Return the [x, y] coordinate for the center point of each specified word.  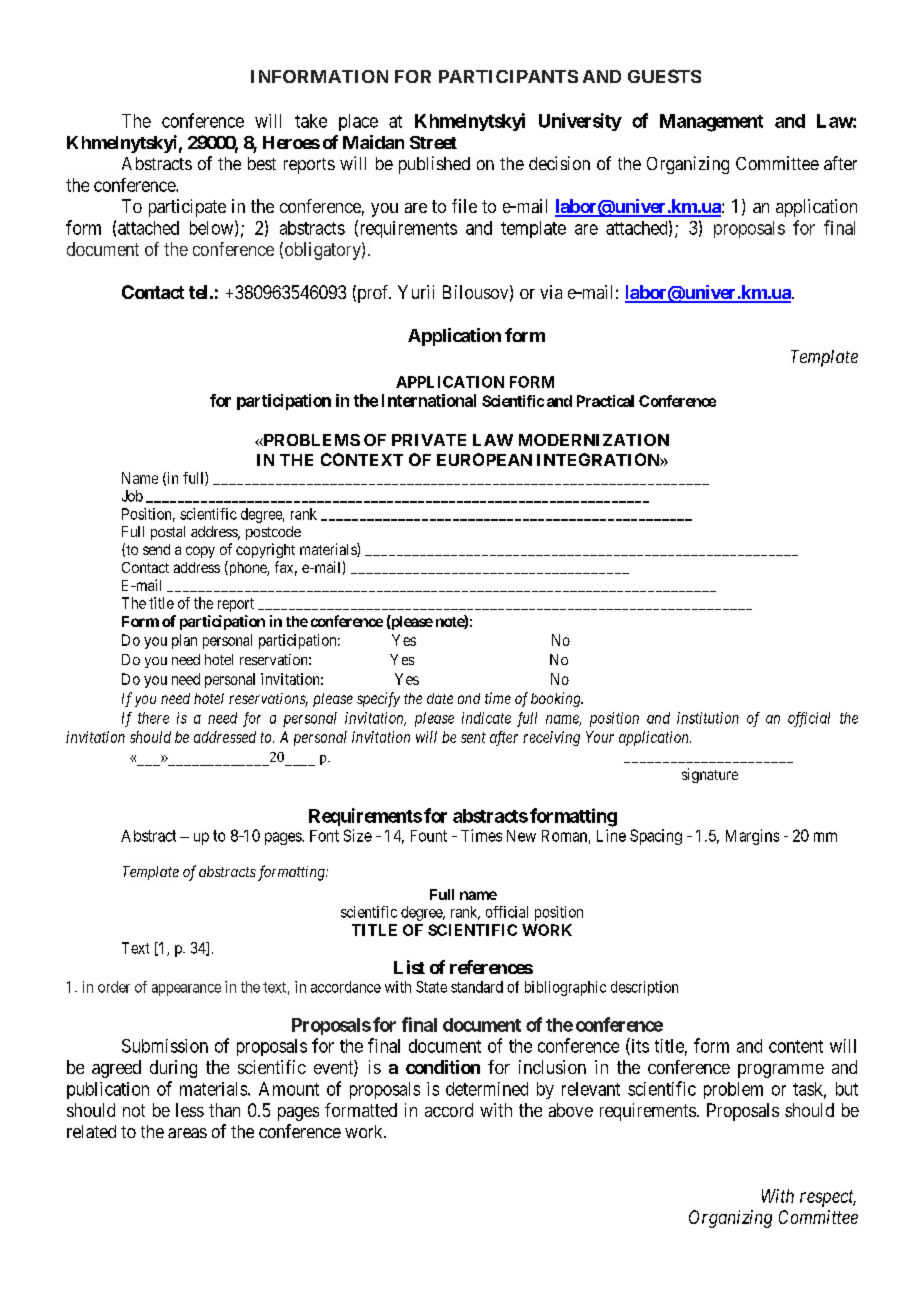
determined [487, 1089]
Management [711, 123]
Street [433, 142]
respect [828, 1198]
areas [187, 1133]
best [262, 163]
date [440, 698]
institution [708, 718]
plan [184, 641]
